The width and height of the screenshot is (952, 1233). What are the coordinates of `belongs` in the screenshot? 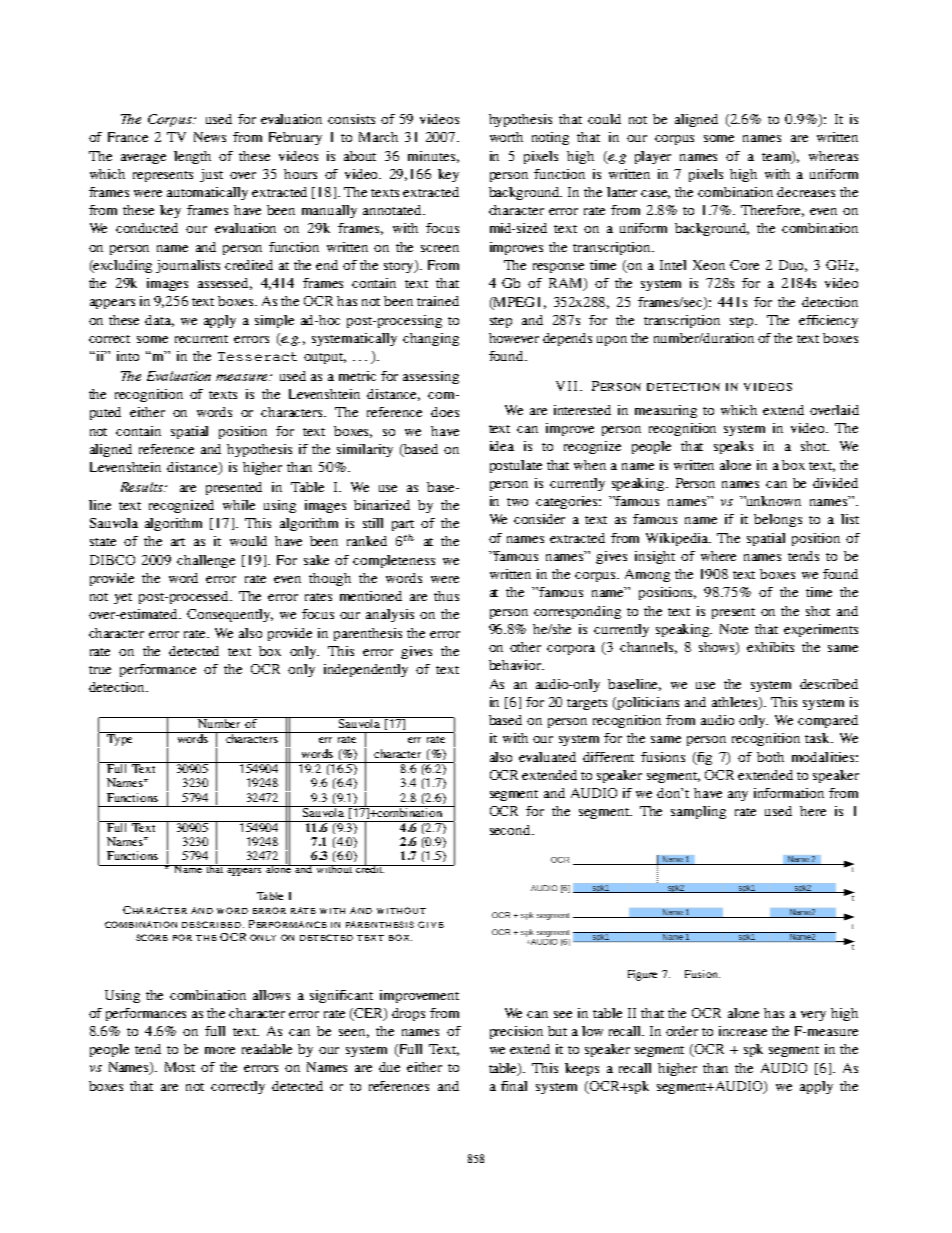 It's located at (778, 520).
